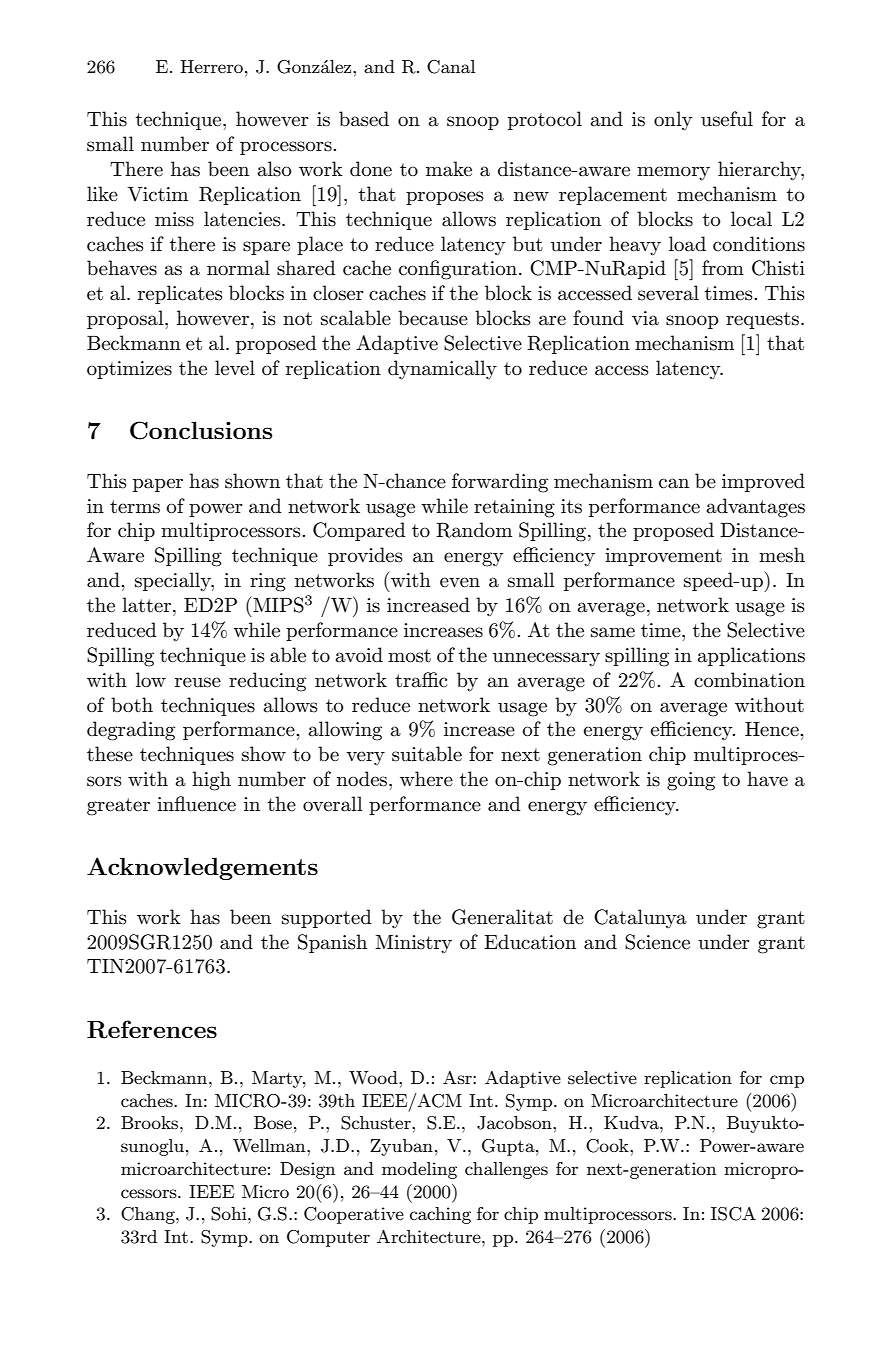  Describe the element at coordinates (426, 779) in the image. I see `where` at that location.
